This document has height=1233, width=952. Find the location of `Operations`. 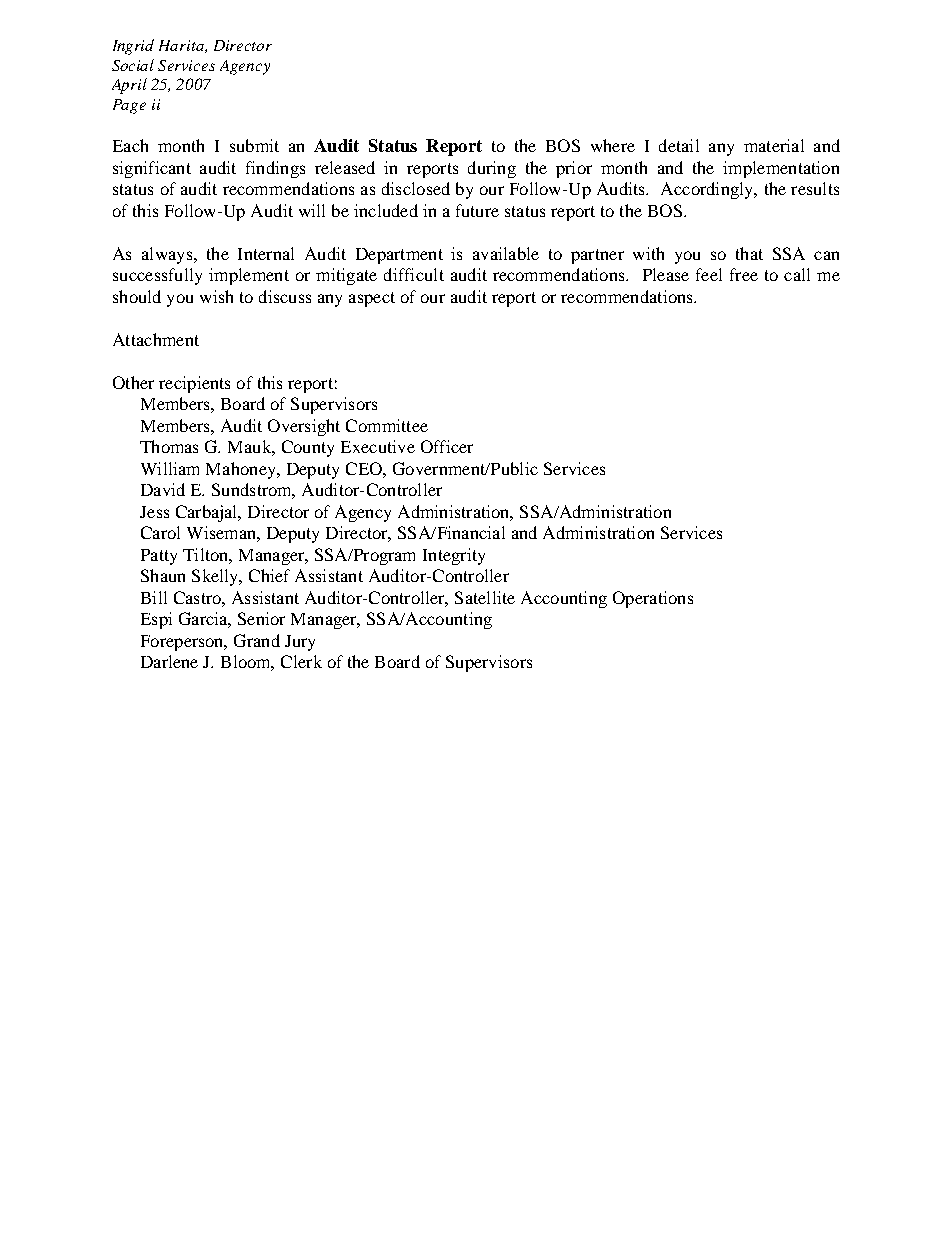

Operations is located at coordinates (653, 599).
